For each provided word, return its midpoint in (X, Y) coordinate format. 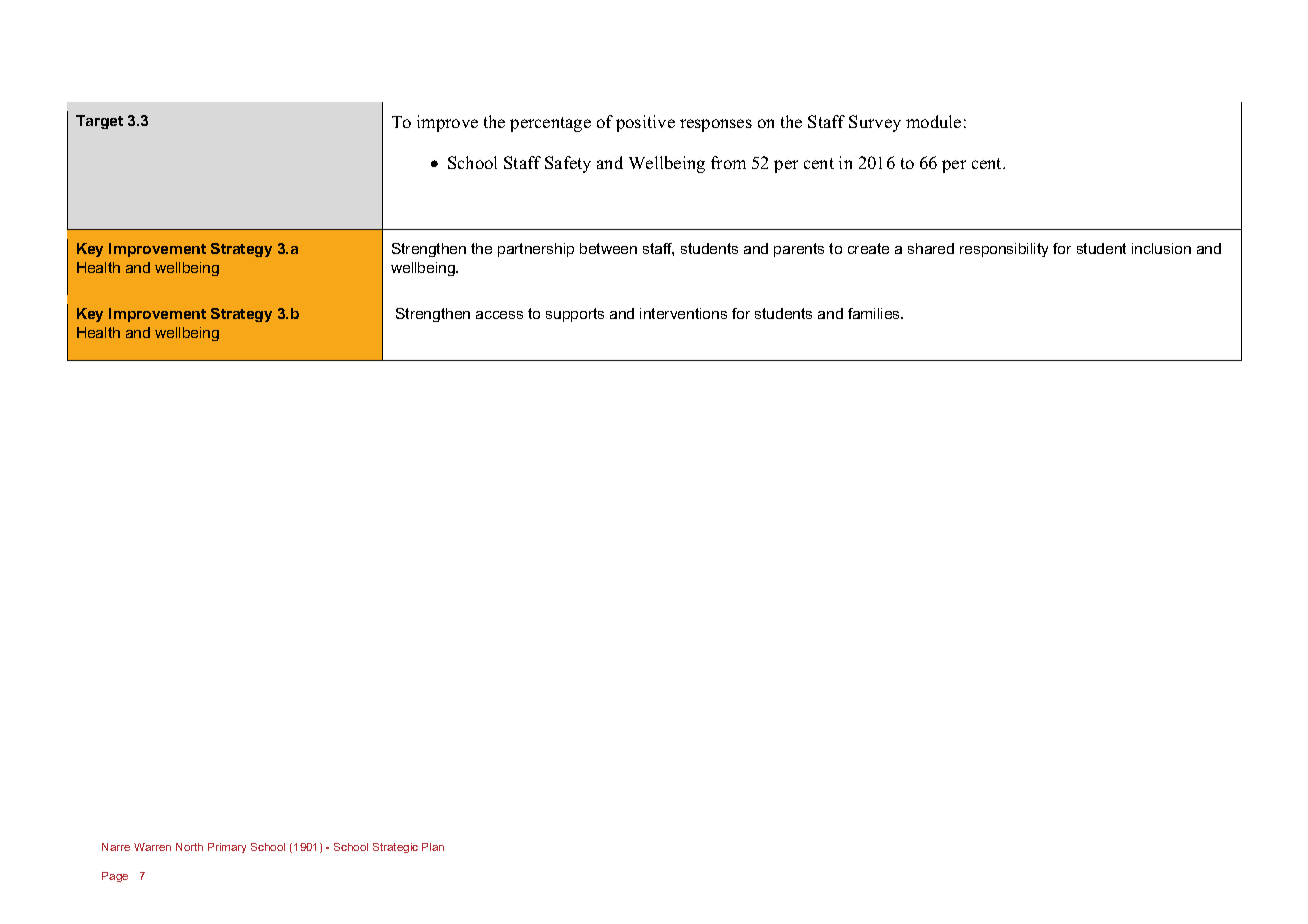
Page (115, 877)
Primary (227, 848)
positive (645, 123)
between (608, 248)
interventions (683, 313)
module (933, 121)
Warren (152, 847)
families (875, 313)
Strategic (395, 848)
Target (99, 122)
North (189, 847)
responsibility (1004, 250)
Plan (433, 847)
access (499, 315)
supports (575, 315)
